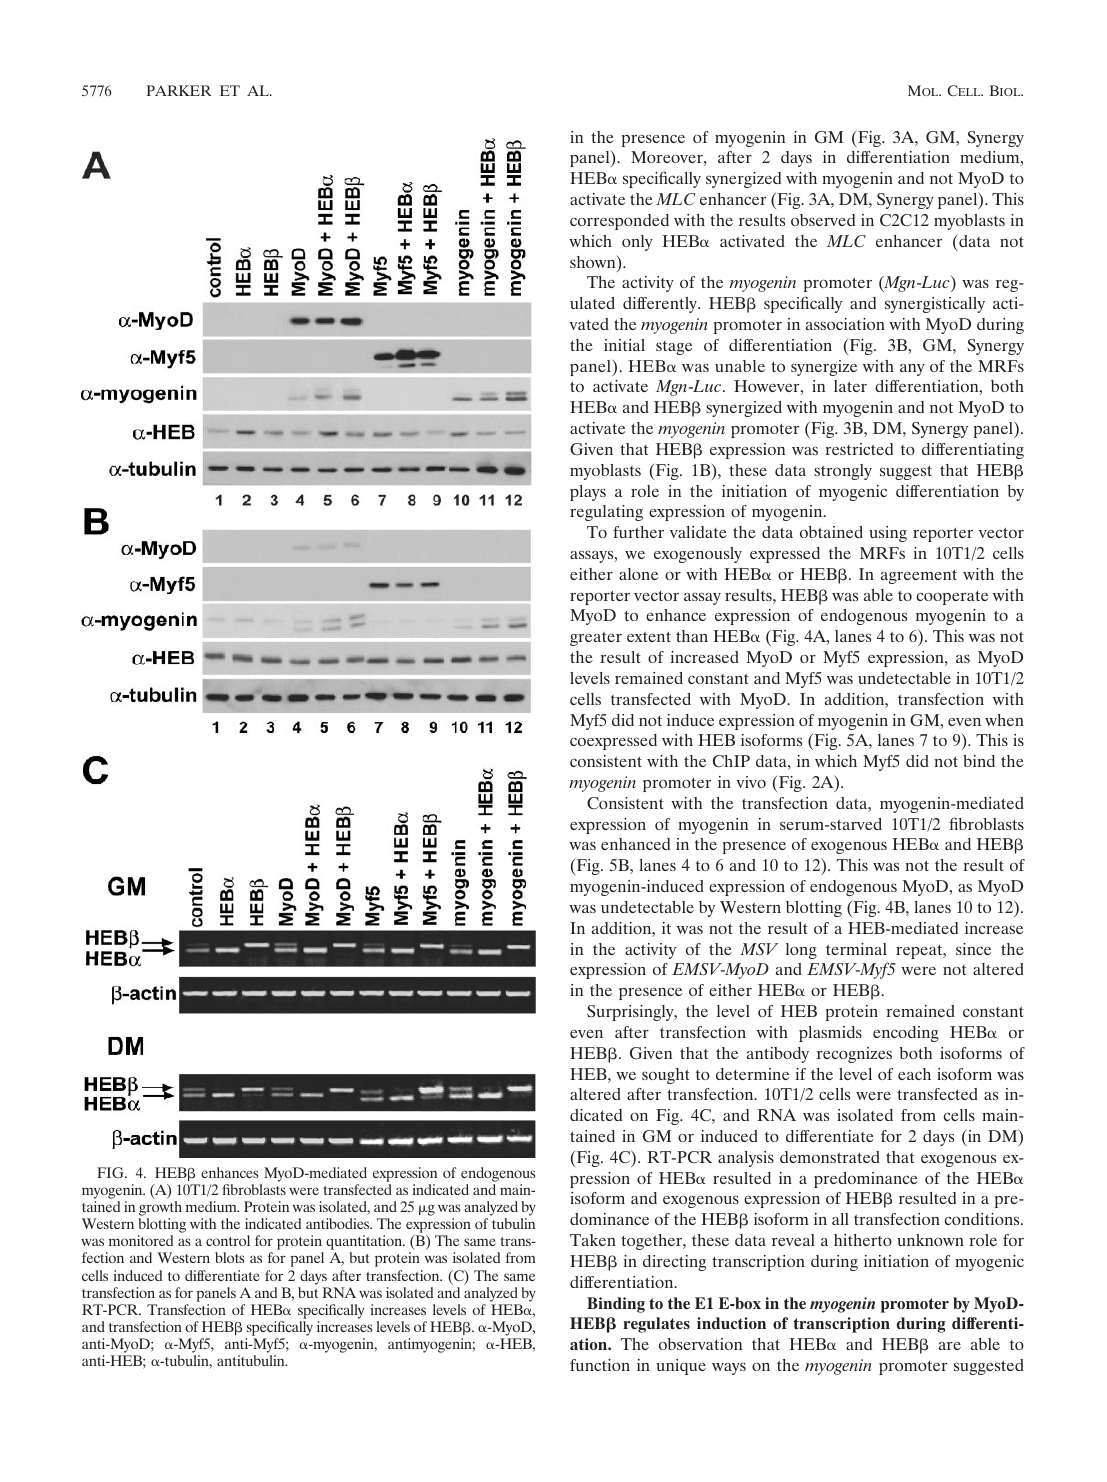 The height and width of the document is (1482, 1107). What do you see at coordinates (600, 1365) in the document?
I see `function` at bounding box center [600, 1365].
